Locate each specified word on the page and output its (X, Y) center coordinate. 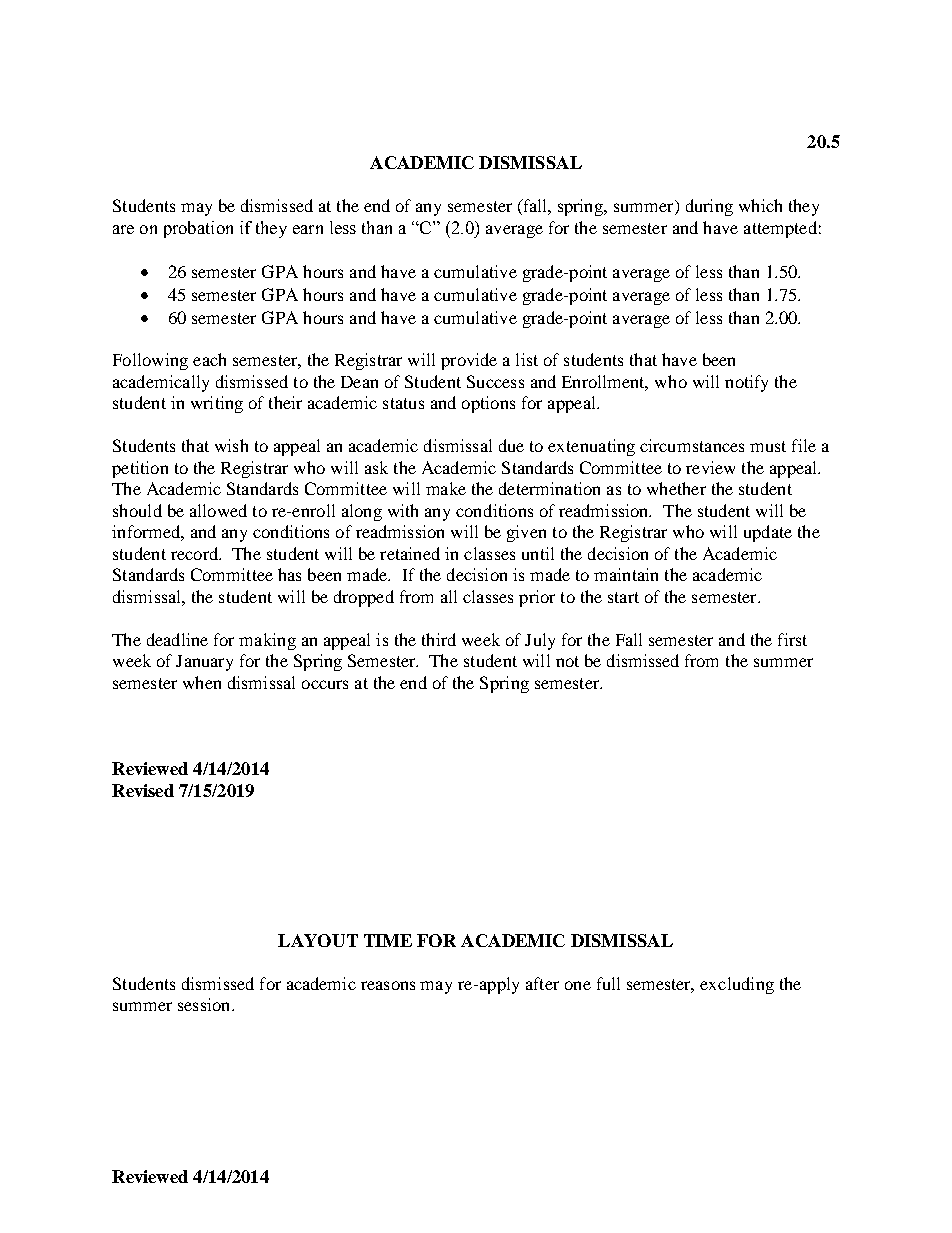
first (792, 639)
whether (676, 488)
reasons (388, 985)
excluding (737, 985)
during (709, 207)
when (202, 682)
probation (198, 229)
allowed (218, 510)
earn (308, 229)
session (205, 1004)
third (439, 639)
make (446, 488)
